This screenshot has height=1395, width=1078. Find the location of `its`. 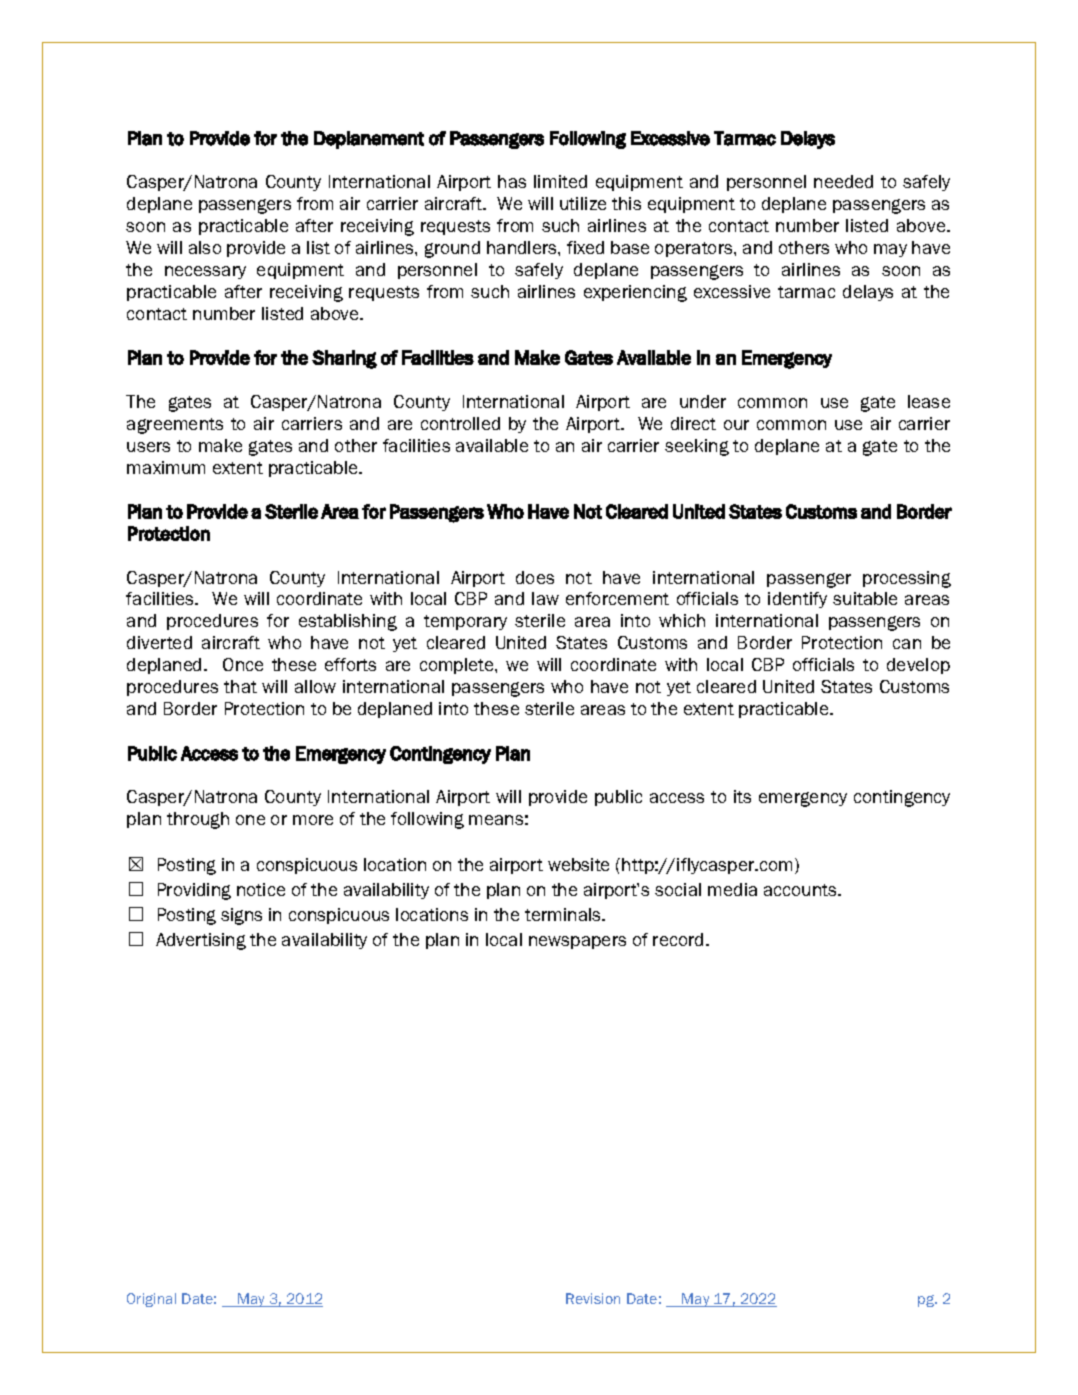

its is located at coordinates (742, 796).
